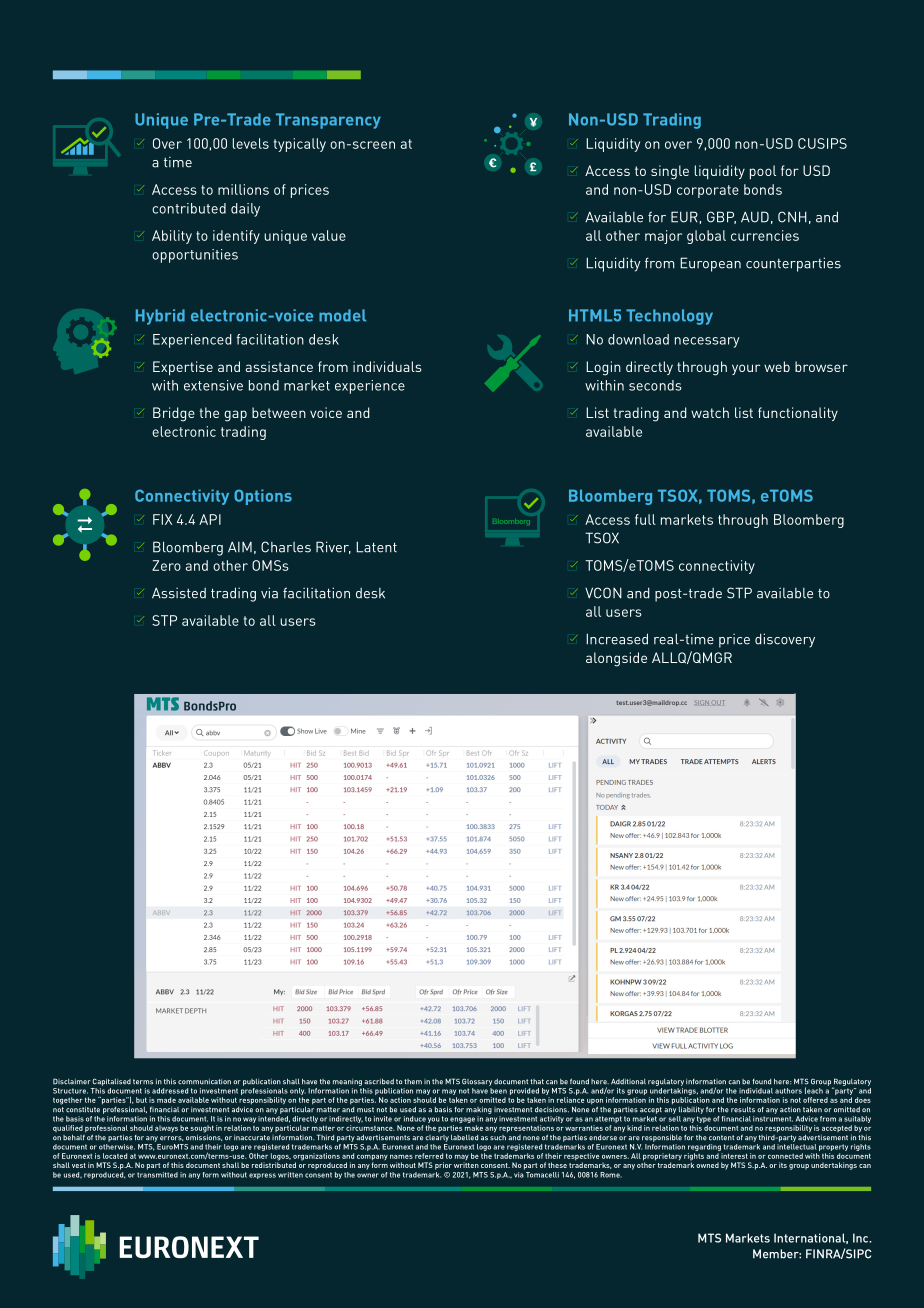 Image resolution: width=924 pixels, height=1308 pixels. Describe the element at coordinates (763, 172) in the screenshot. I see `pool` at that location.
